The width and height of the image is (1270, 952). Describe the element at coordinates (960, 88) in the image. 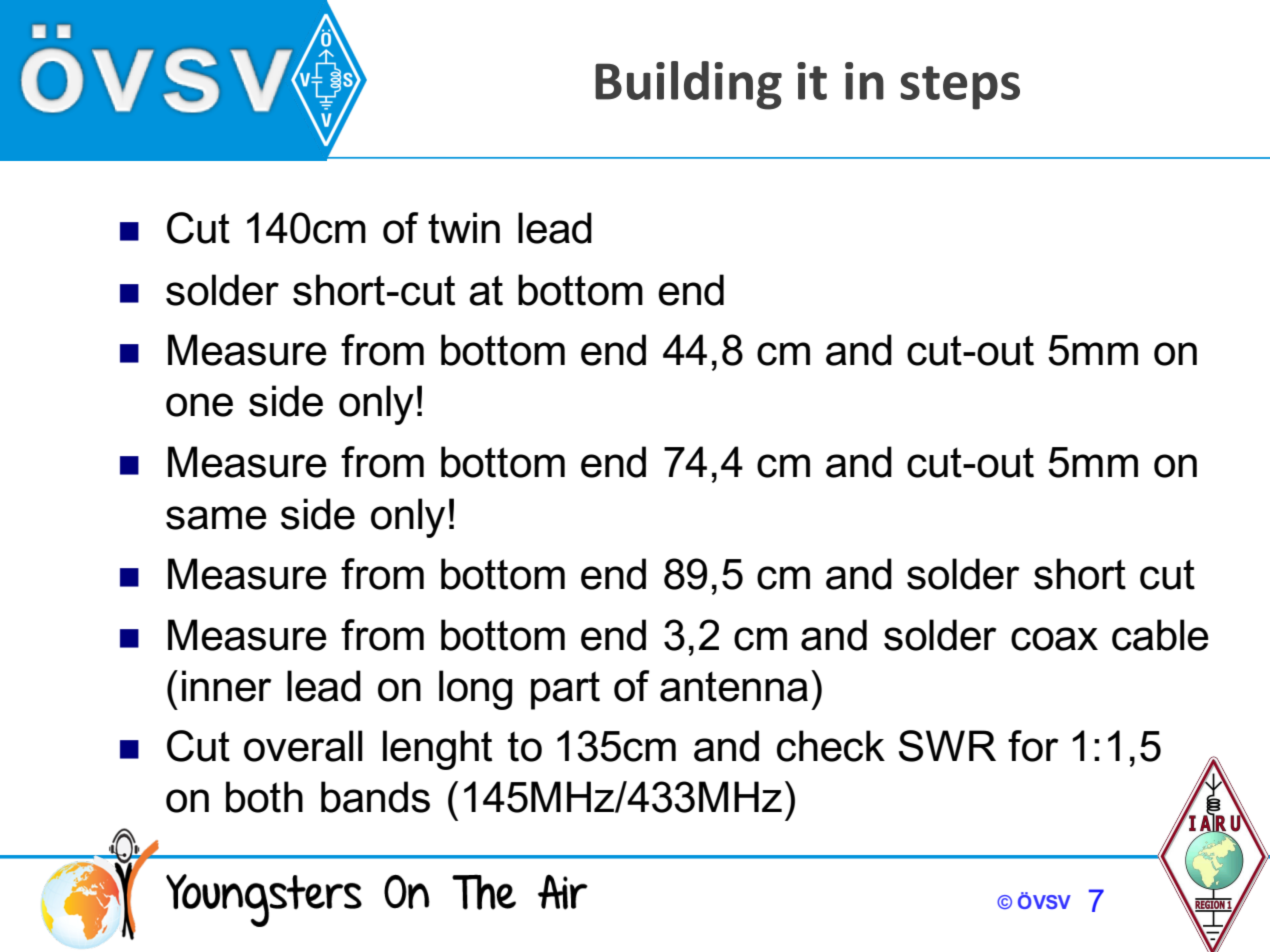

I see `steps` at that location.
